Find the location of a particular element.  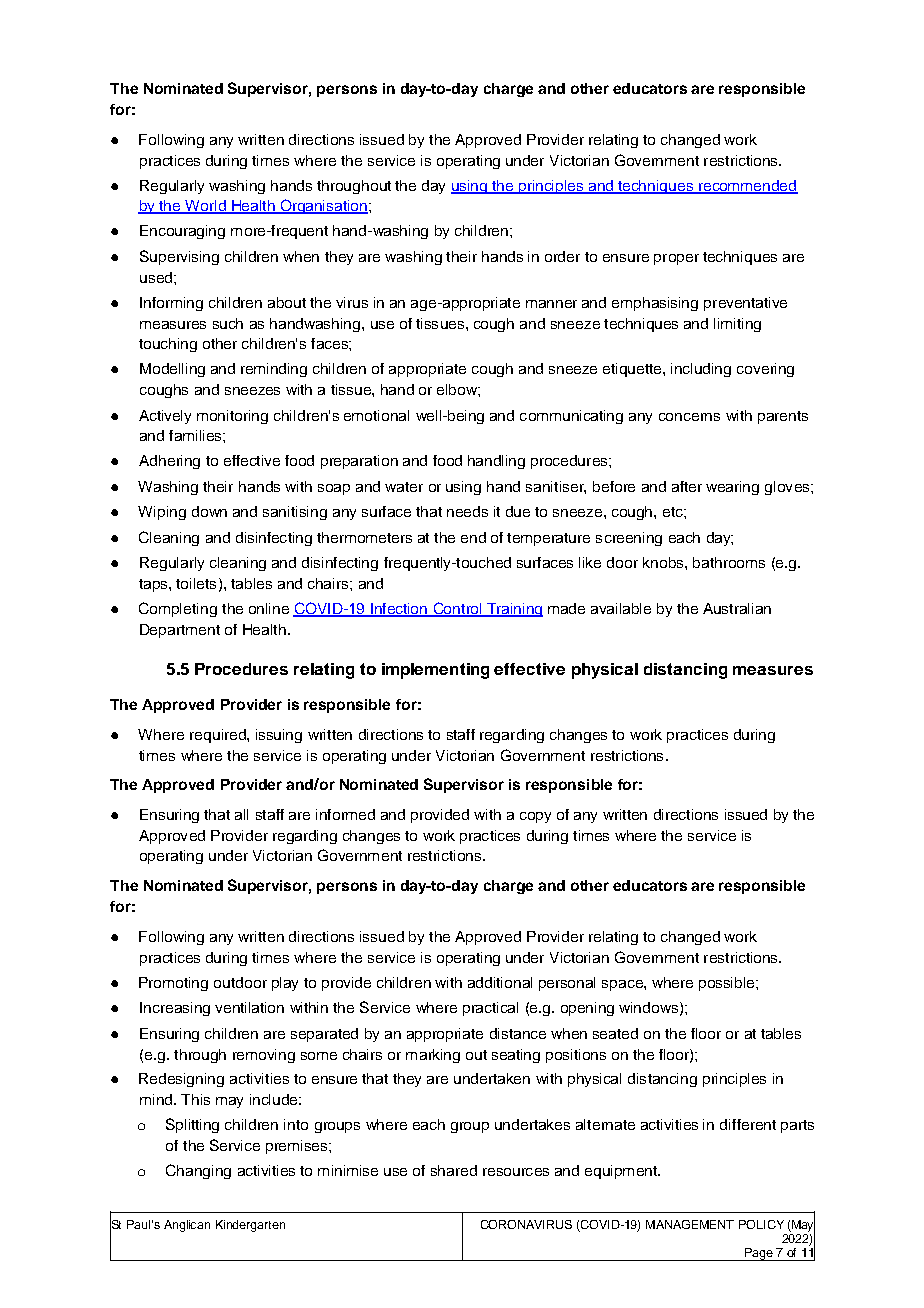

shared is located at coordinates (454, 1170).
